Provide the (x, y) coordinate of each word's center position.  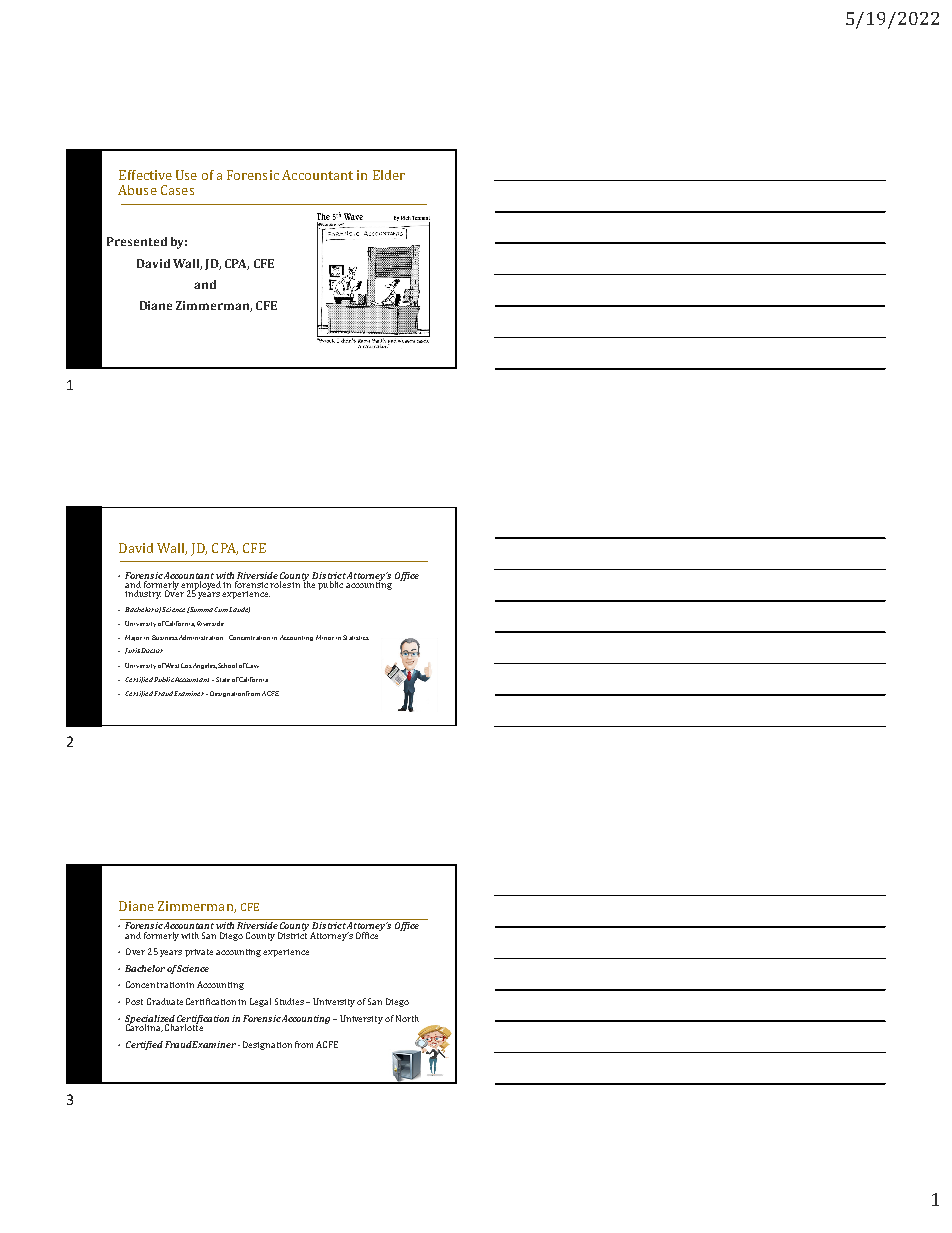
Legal (260, 1002)
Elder (389, 175)
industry (143, 594)
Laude (239, 610)
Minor (325, 637)
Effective (145, 175)
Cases (177, 190)
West (171, 665)
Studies (289, 1001)
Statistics (356, 637)
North (407, 1018)
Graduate (165, 1001)
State (223, 679)
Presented (137, 241)
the (309, 583)
